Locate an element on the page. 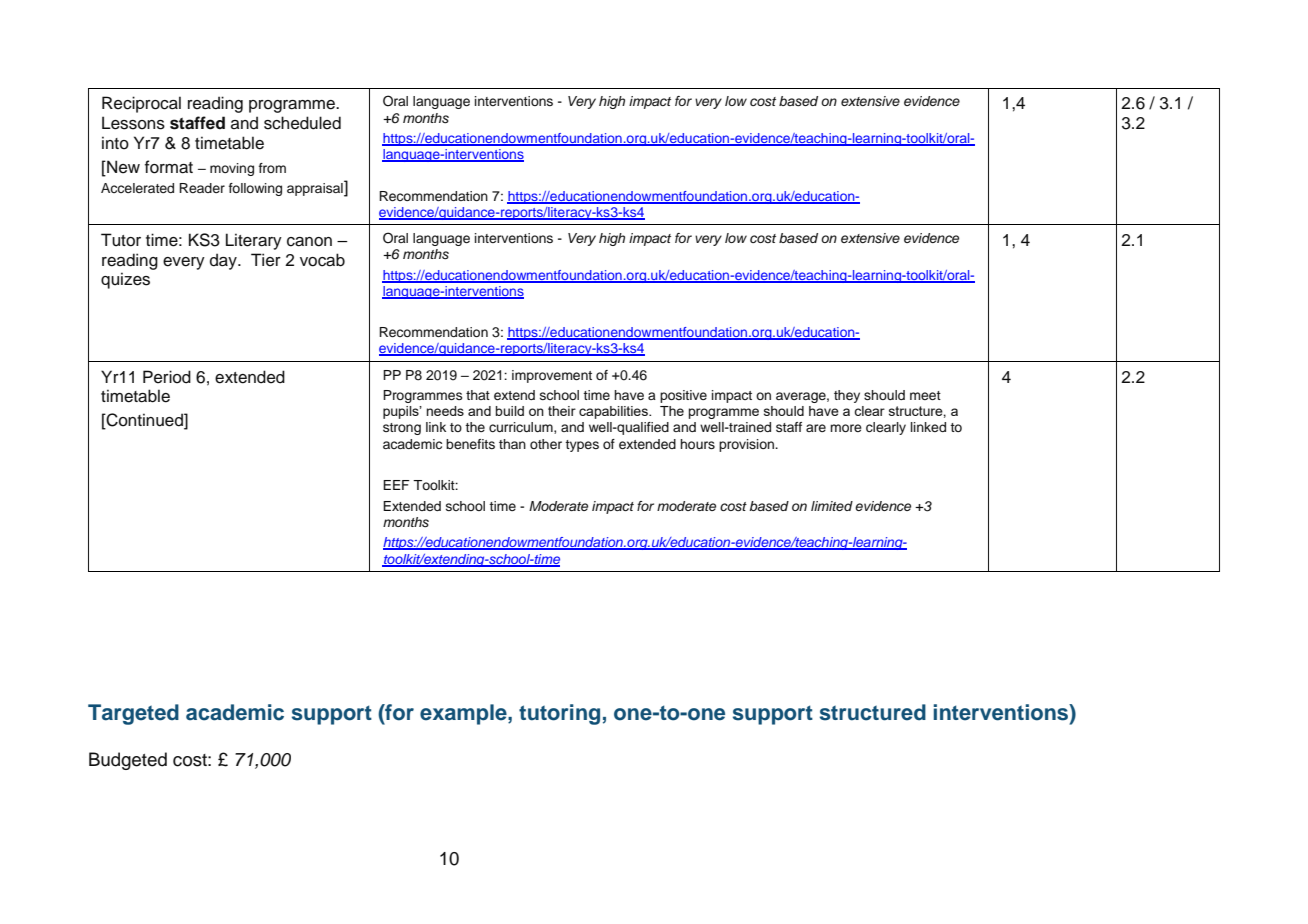  limited is located at coordinates (832, 506).
